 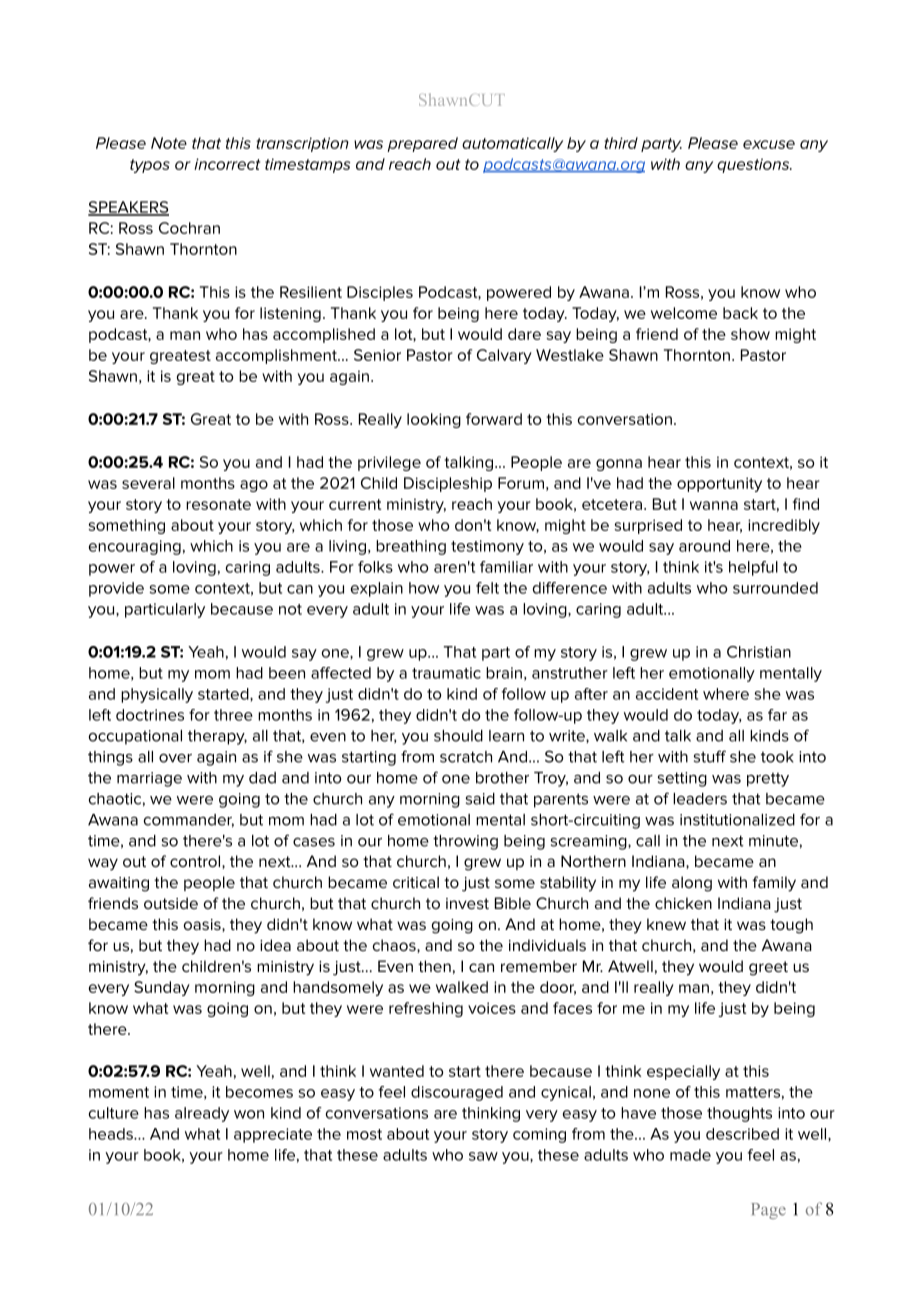 I want to click on already, so click(x=202, y=1114).
